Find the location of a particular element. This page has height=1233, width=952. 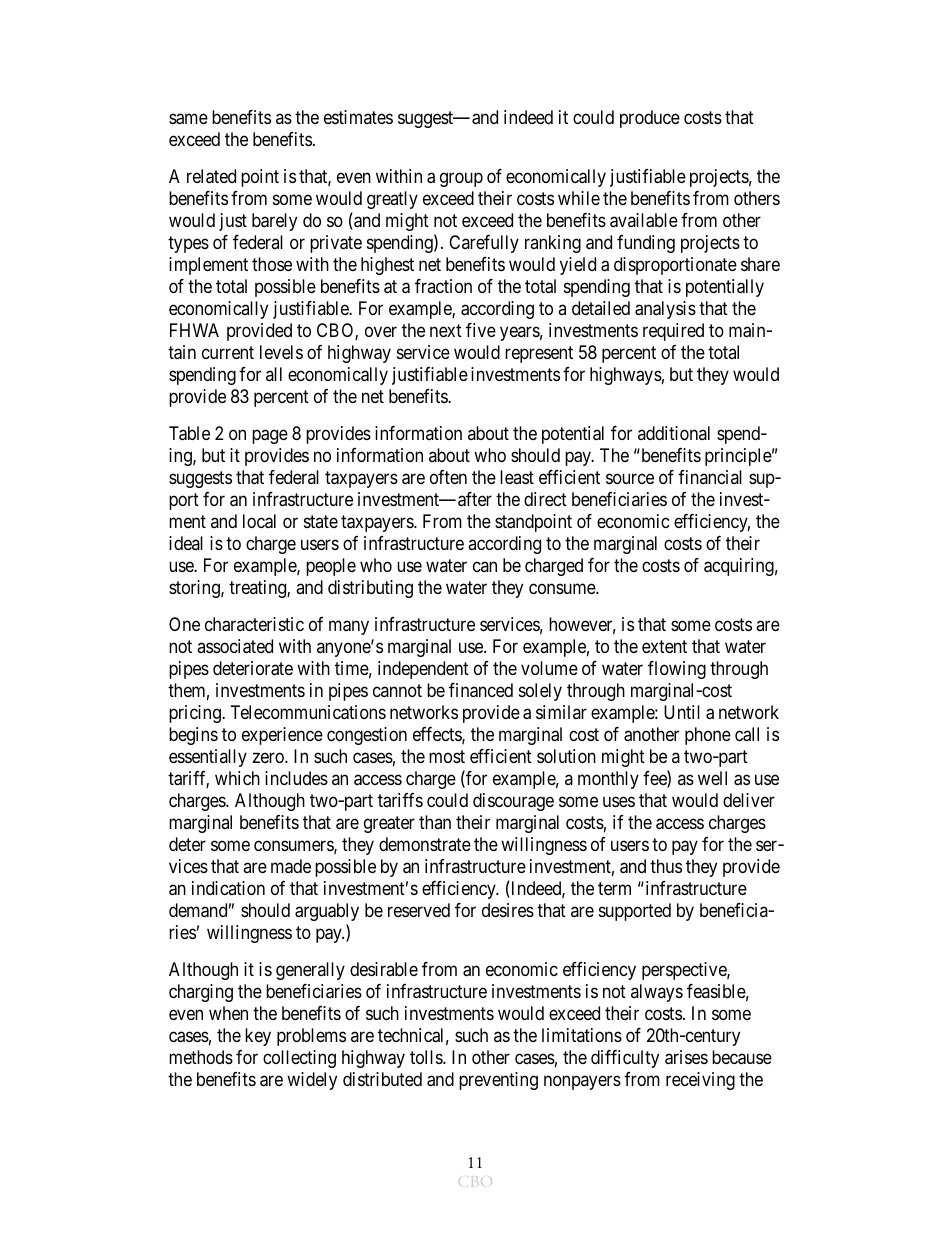

phone is located at coordinates (708, 736).
